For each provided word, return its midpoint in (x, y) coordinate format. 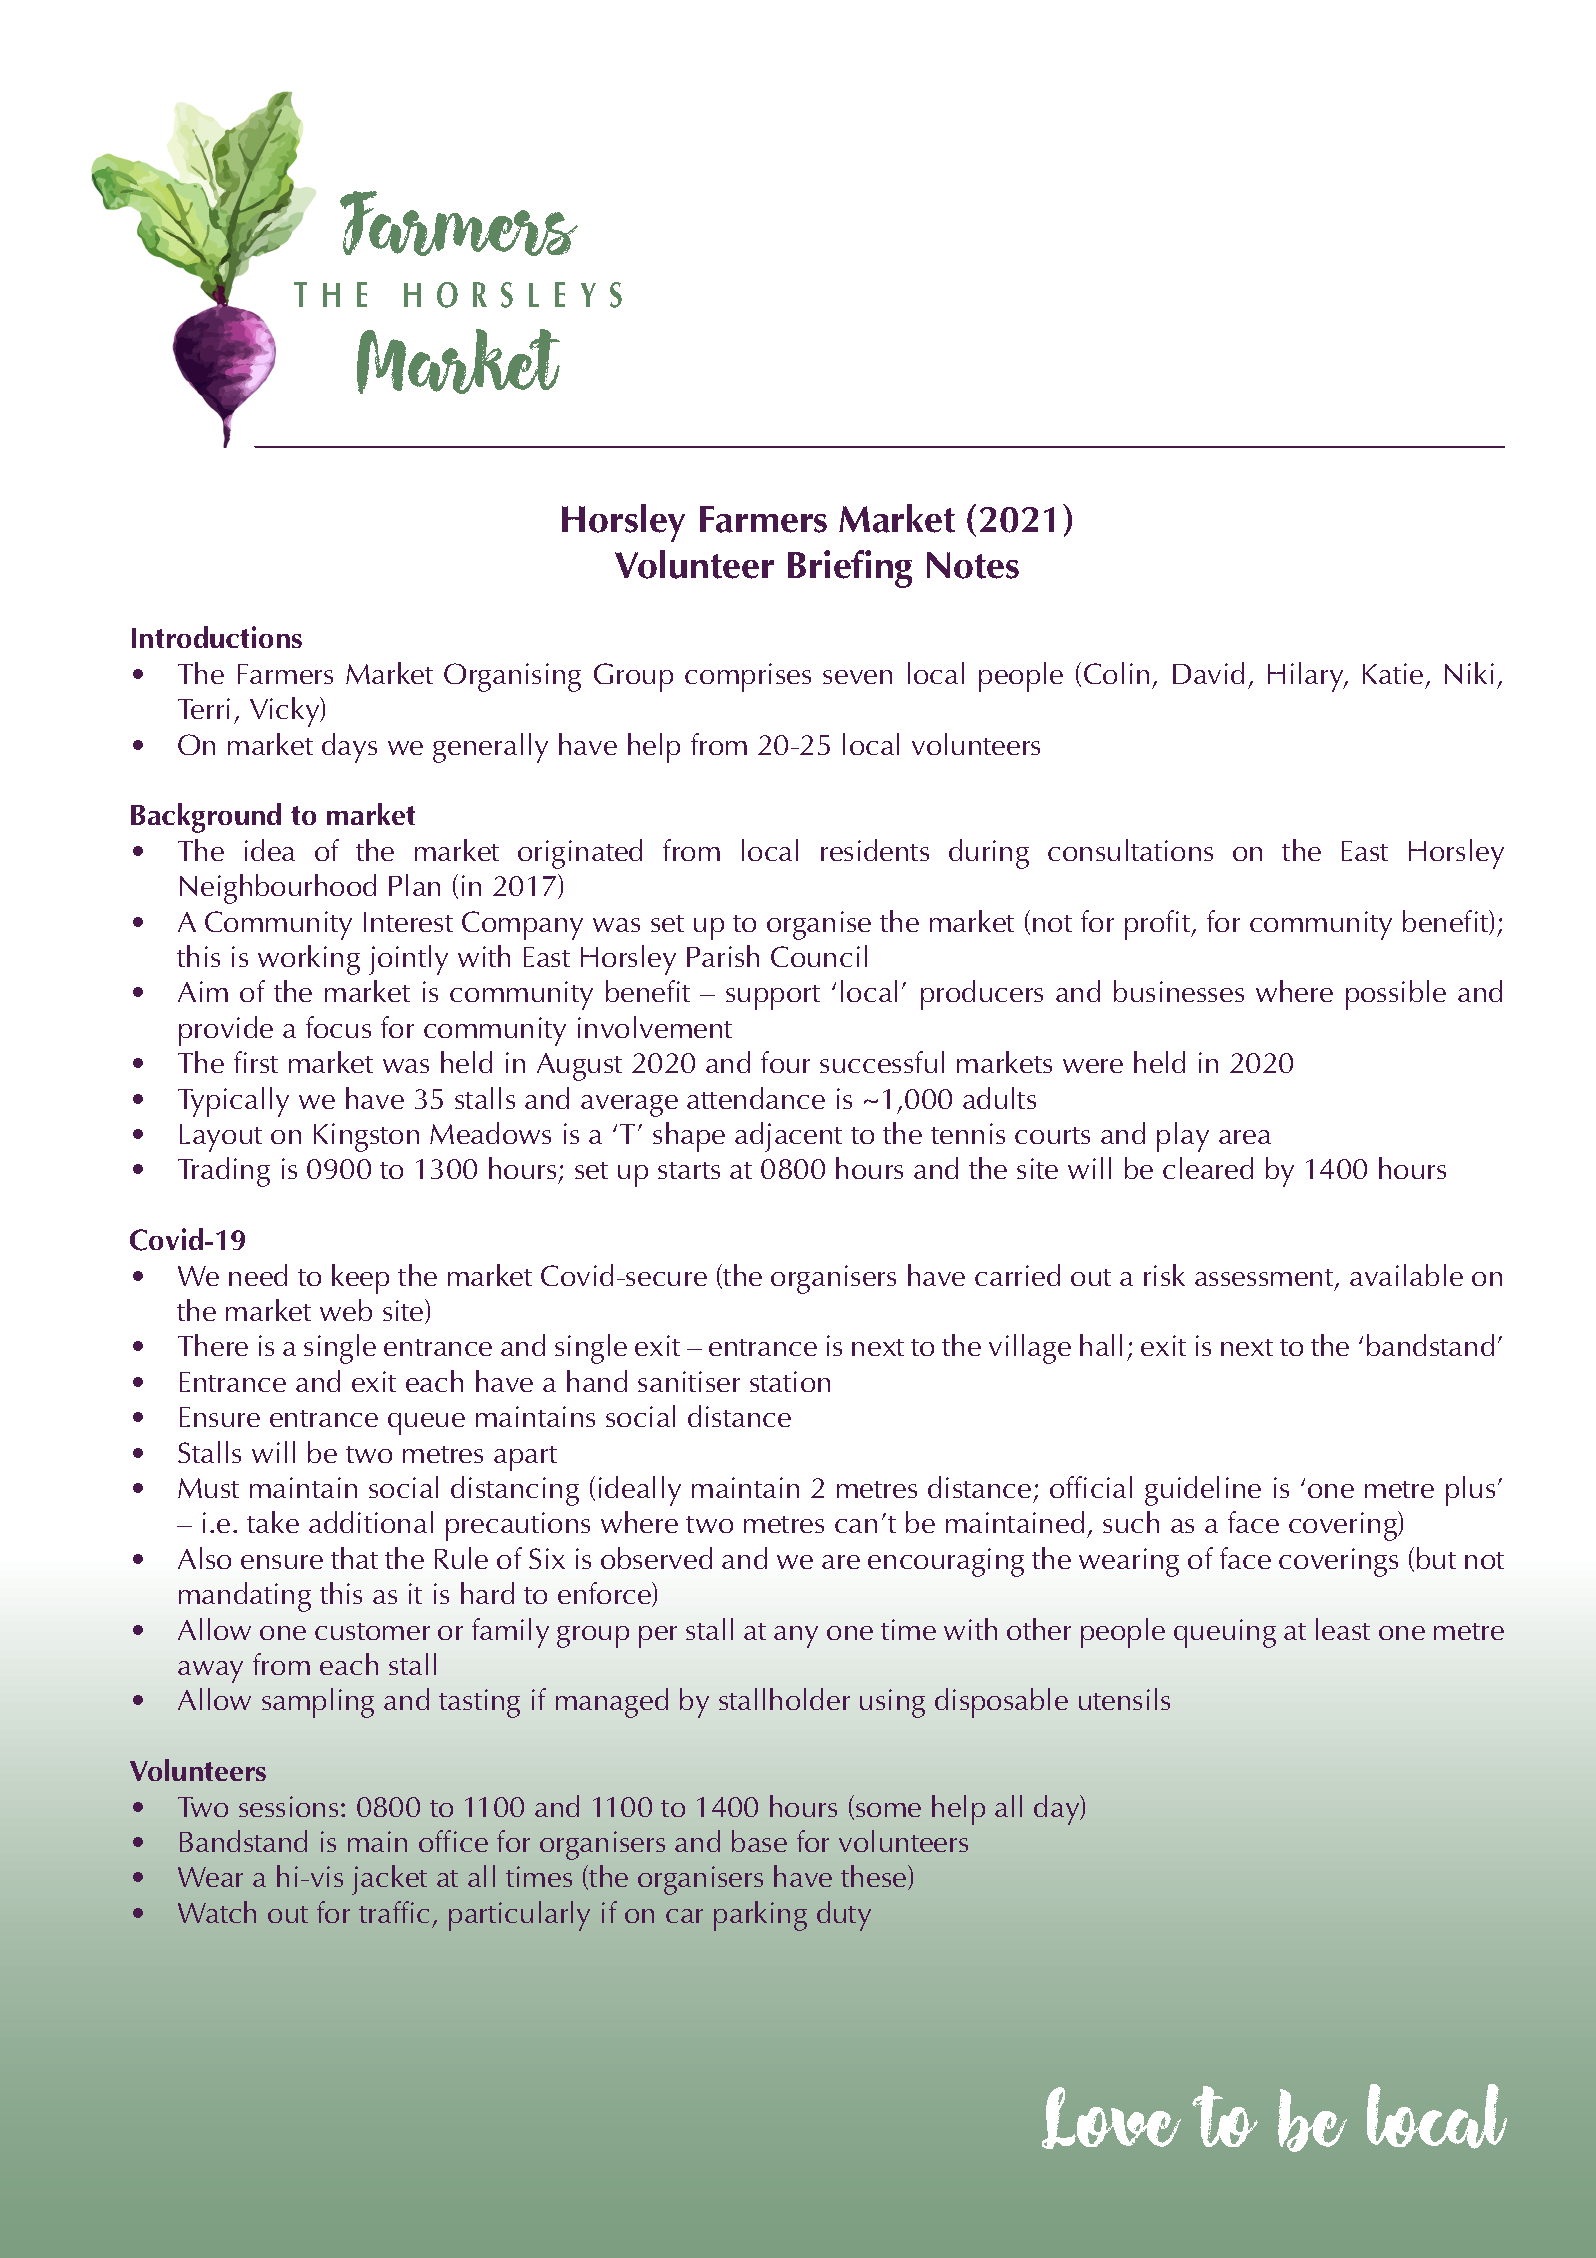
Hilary (1307, 677)
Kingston (366, 1137)
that (354, 1558)
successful (882, 1062)
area (1245, 1137)
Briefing (850, 569)
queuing (1225, 1633)
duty (844, 1916)
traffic (394, 1912)
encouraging (946, 1562)
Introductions (217, 637)
